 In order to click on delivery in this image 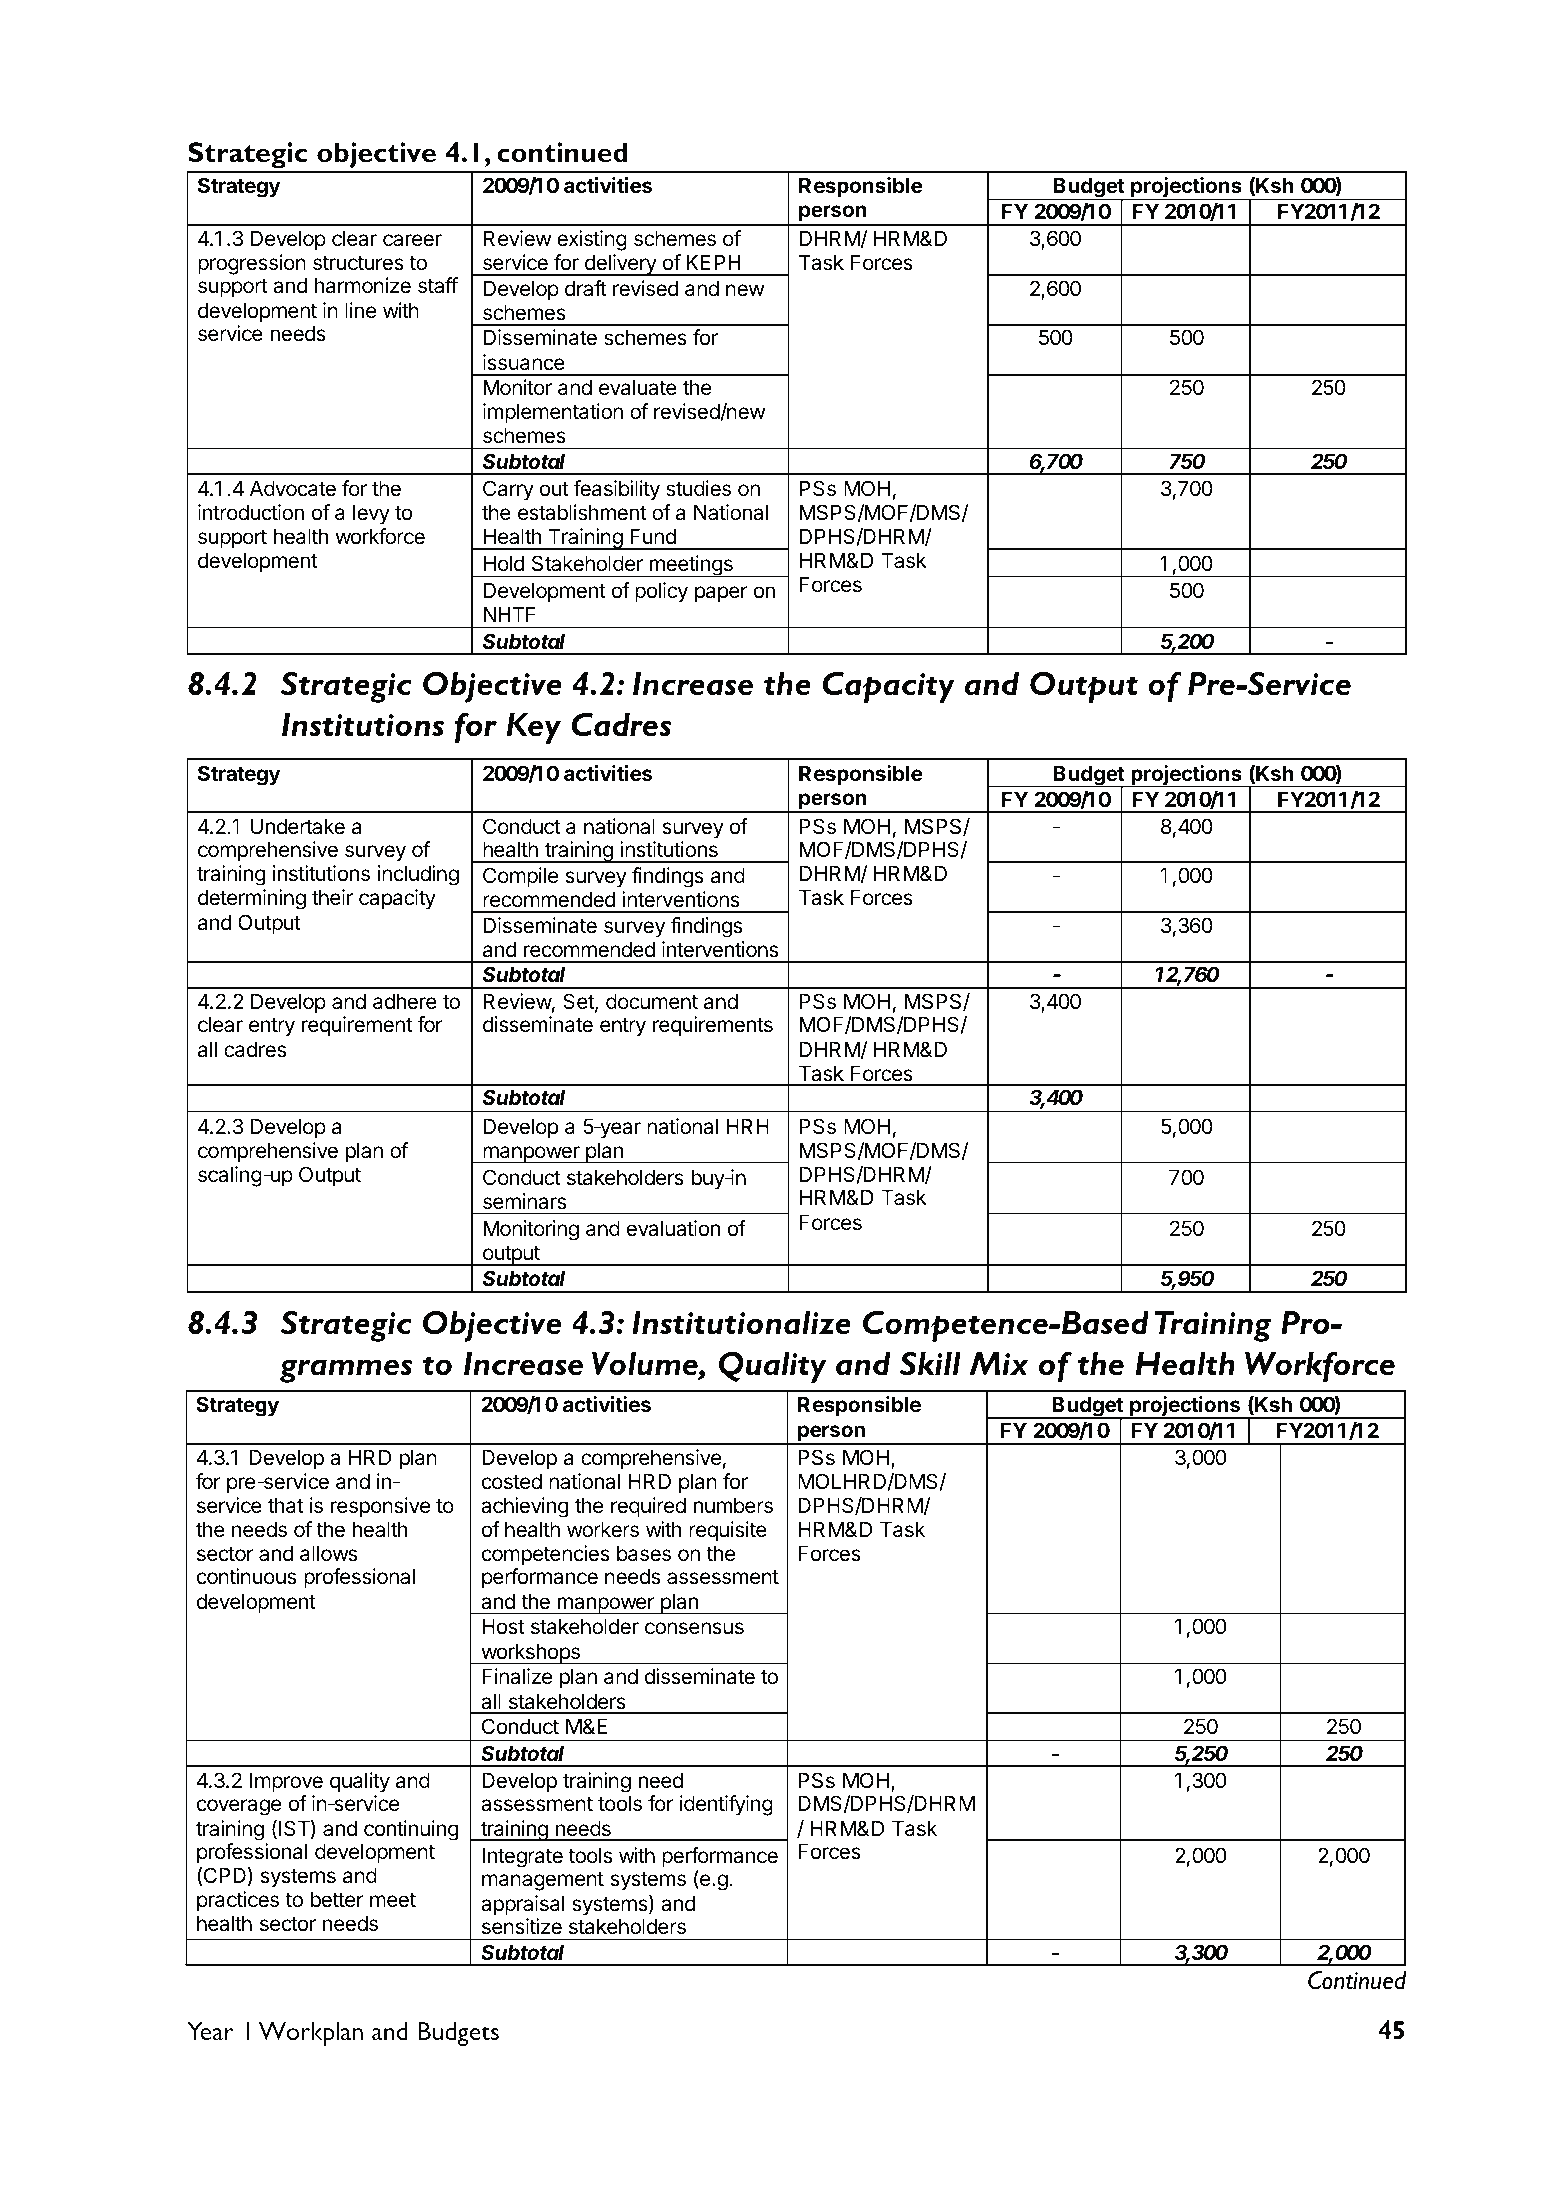, I will do `click(620, 265)`.
